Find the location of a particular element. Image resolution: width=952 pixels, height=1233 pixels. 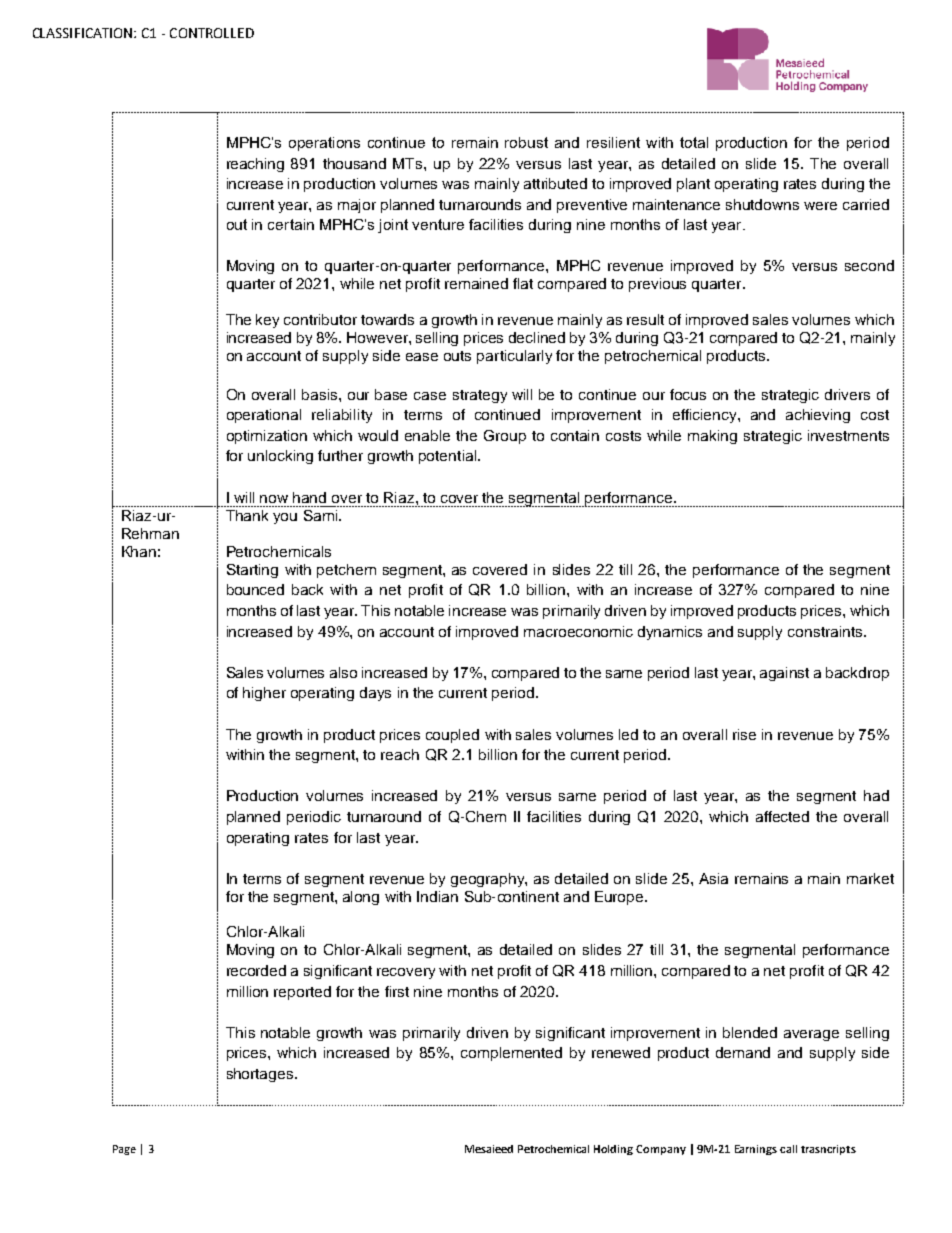

Indian is located at coordinates (437, 896).
